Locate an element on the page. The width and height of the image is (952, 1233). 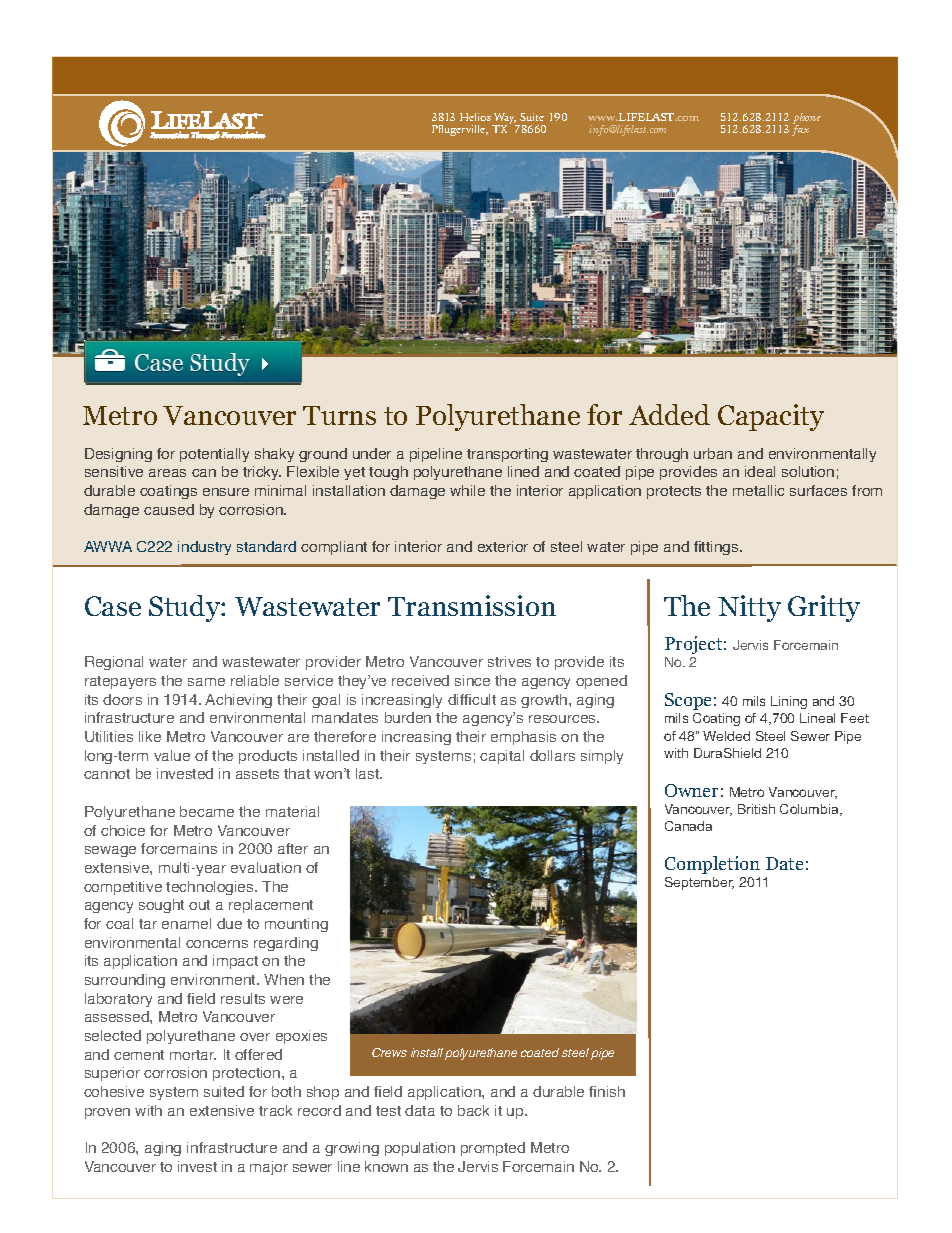
Capacity is located at coordinates (771, 417).
